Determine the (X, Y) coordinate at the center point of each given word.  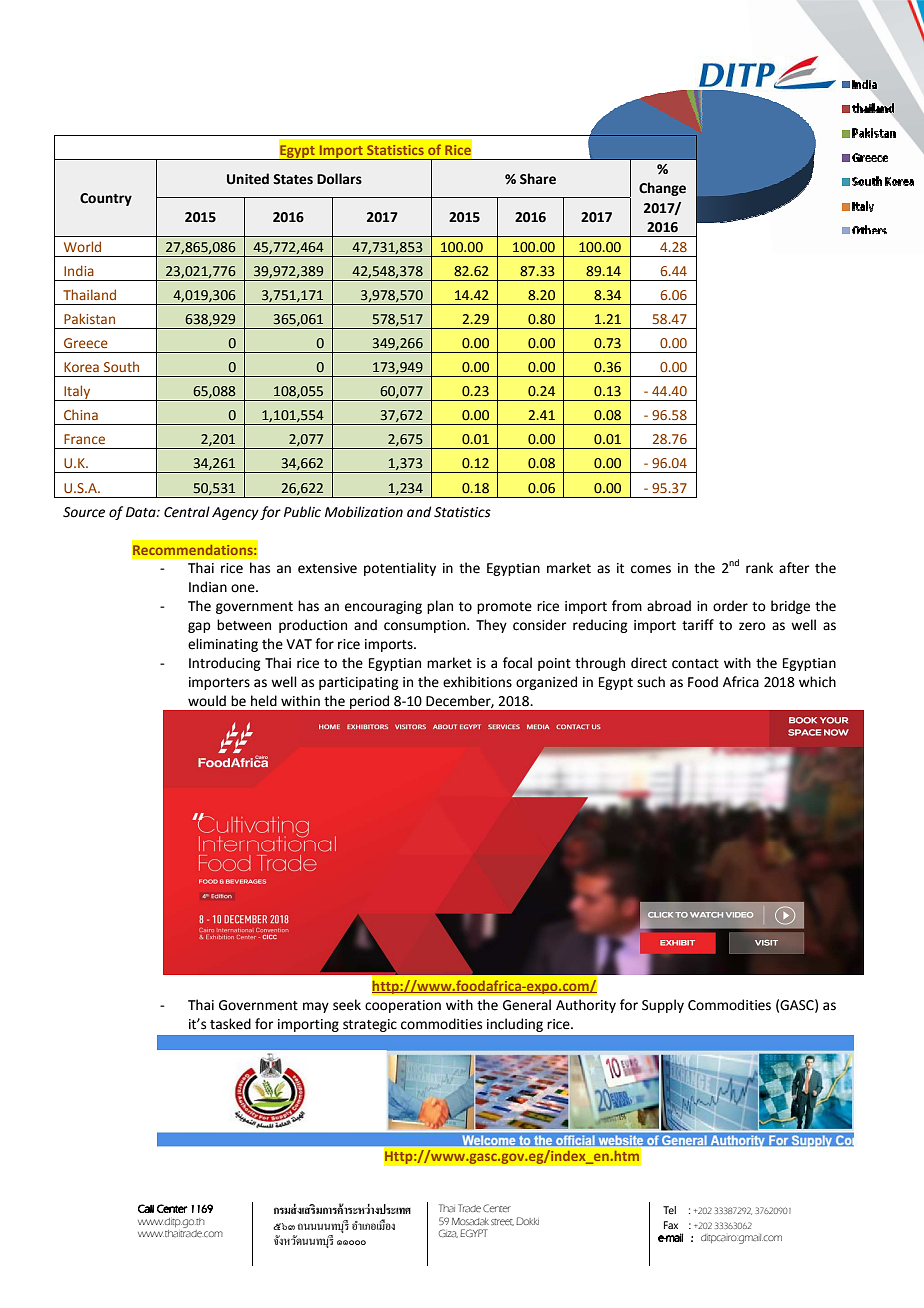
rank (759, 567)
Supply (663, 1006)
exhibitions (477, 682)
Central (187, 512)
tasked (230, 1024)
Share (538, 179)
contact (695, 664)
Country (106, 199)
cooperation (403, 1006)
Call (146, 1208)
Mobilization (364, 512)
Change (662, 189)
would (207, 701)
